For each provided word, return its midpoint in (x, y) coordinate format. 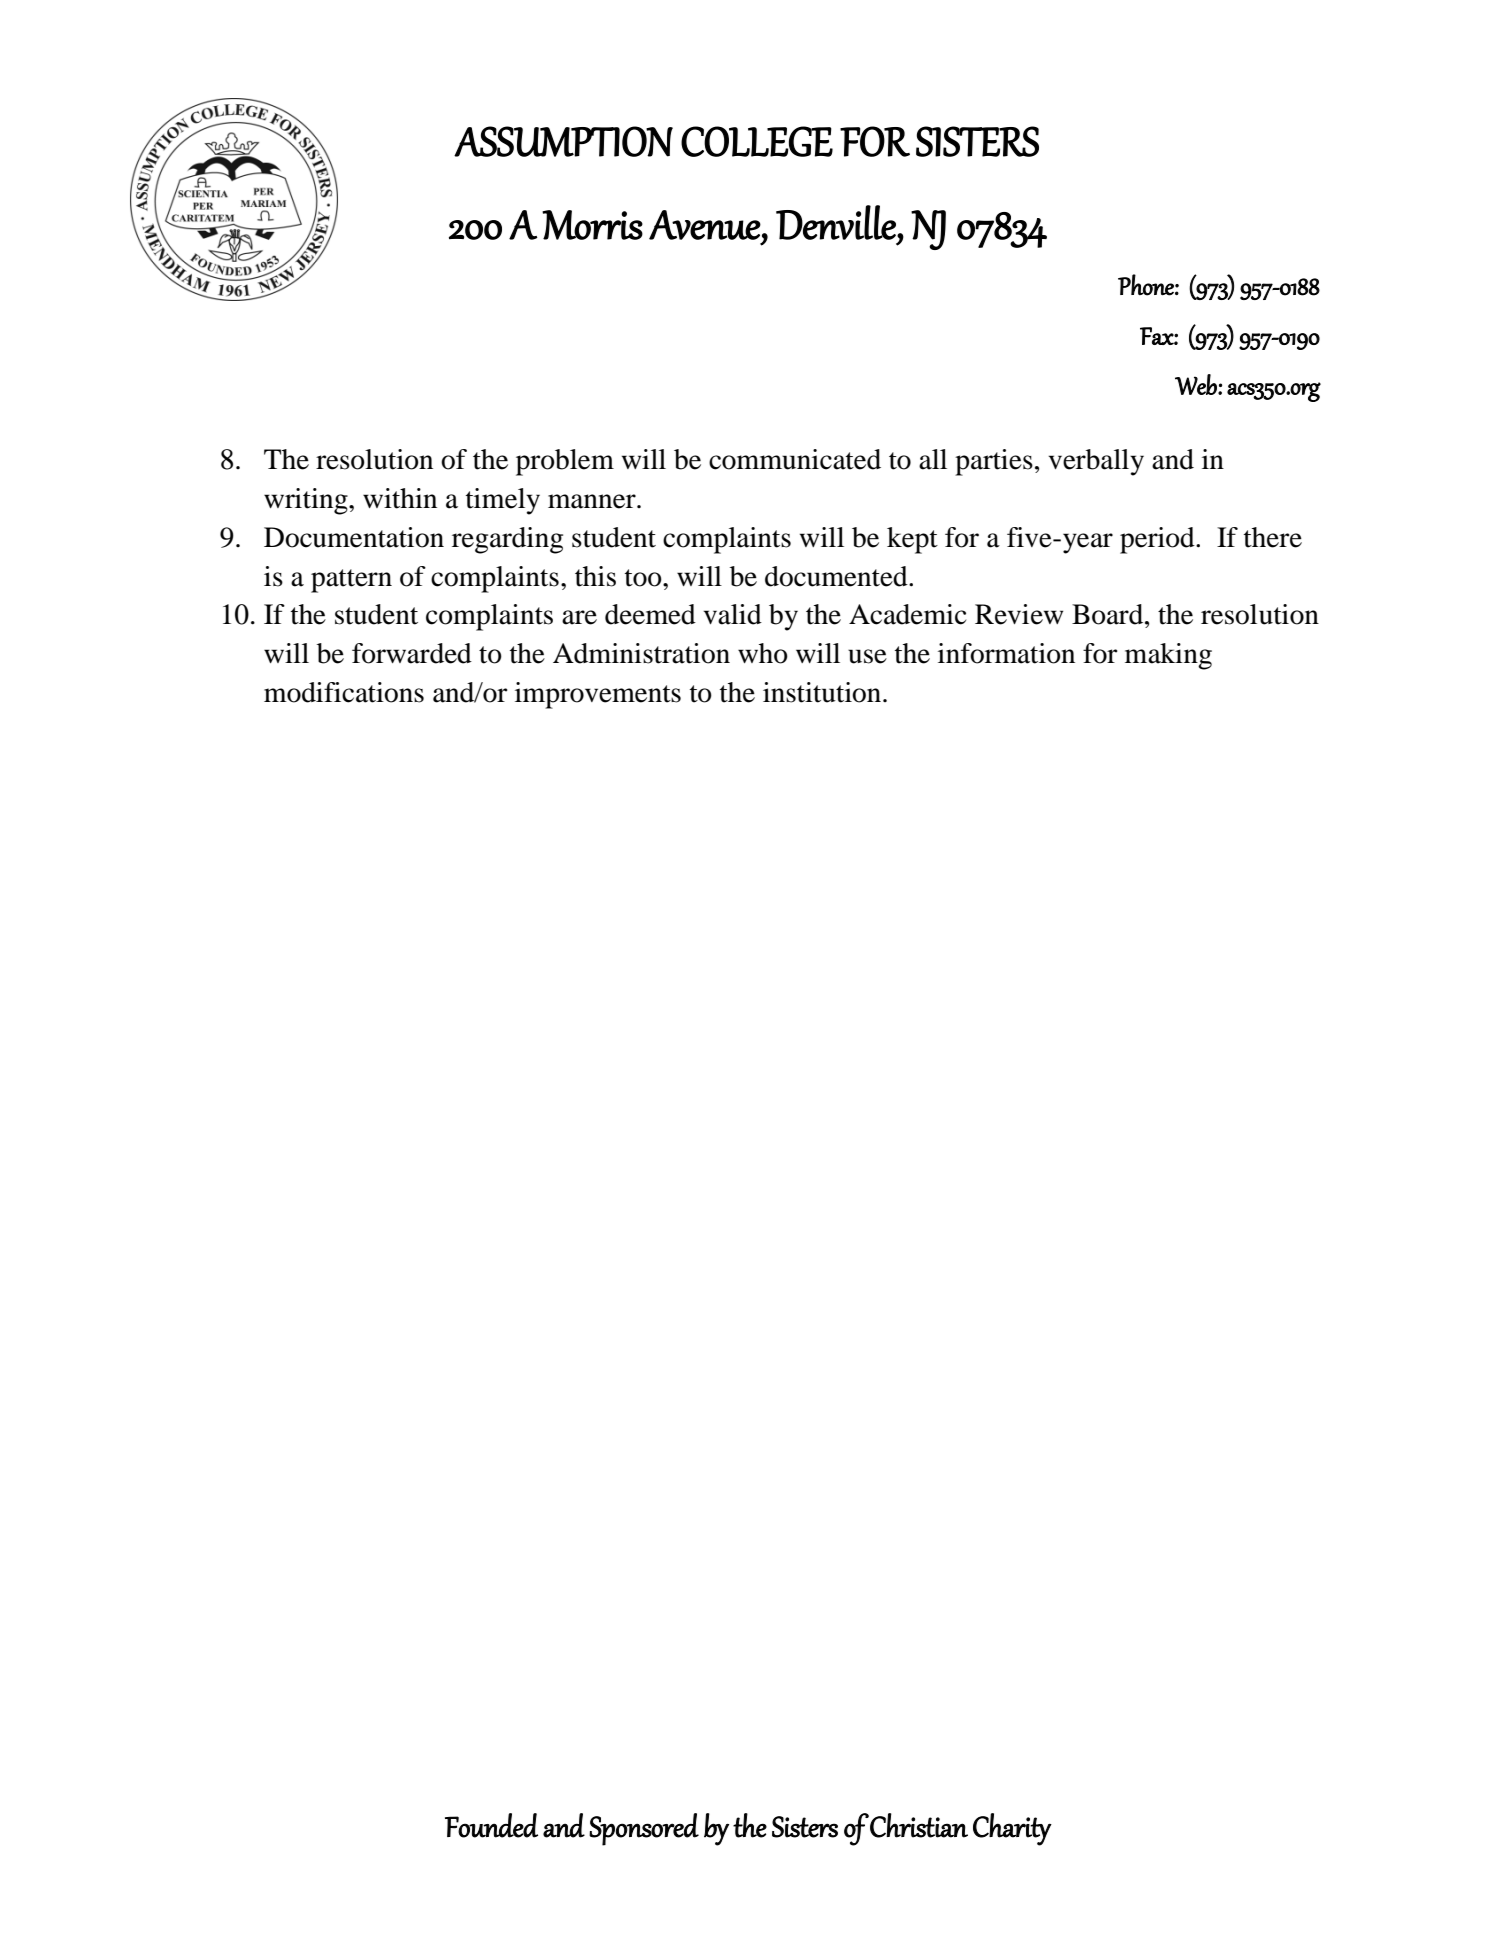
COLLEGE (757, 141)
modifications (344, 692)
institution (823, 692)
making (1168, 656)
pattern (351, 581)
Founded (491, 1825)
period (1158, 540)
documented (837, 576)
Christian (919, 1825)
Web (1197, 384)
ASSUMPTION (563, 141)
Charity (1012, 1829)
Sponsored (644, 1829)
